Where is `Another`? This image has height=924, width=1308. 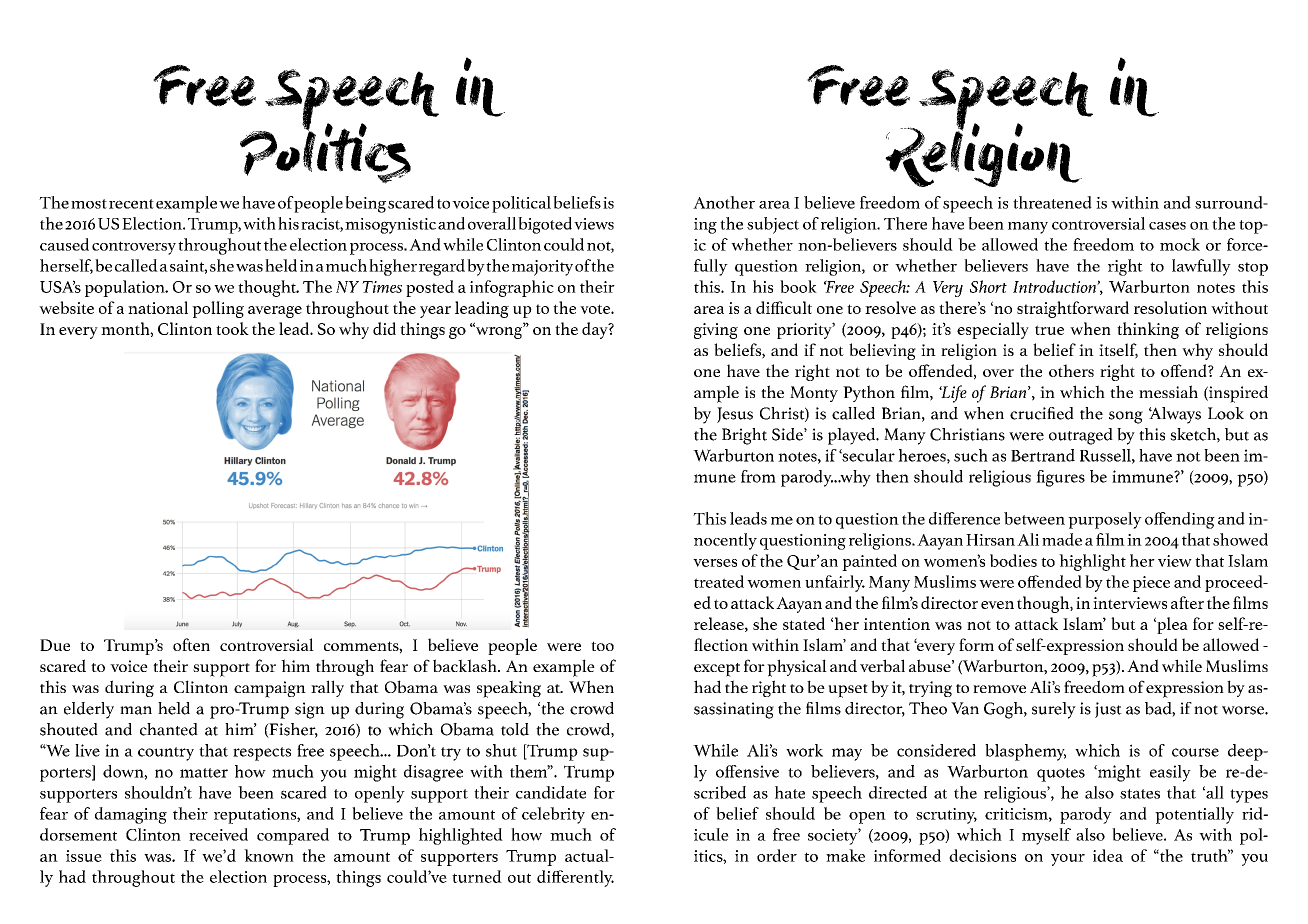 Another is located at coordinates (724, 202).
